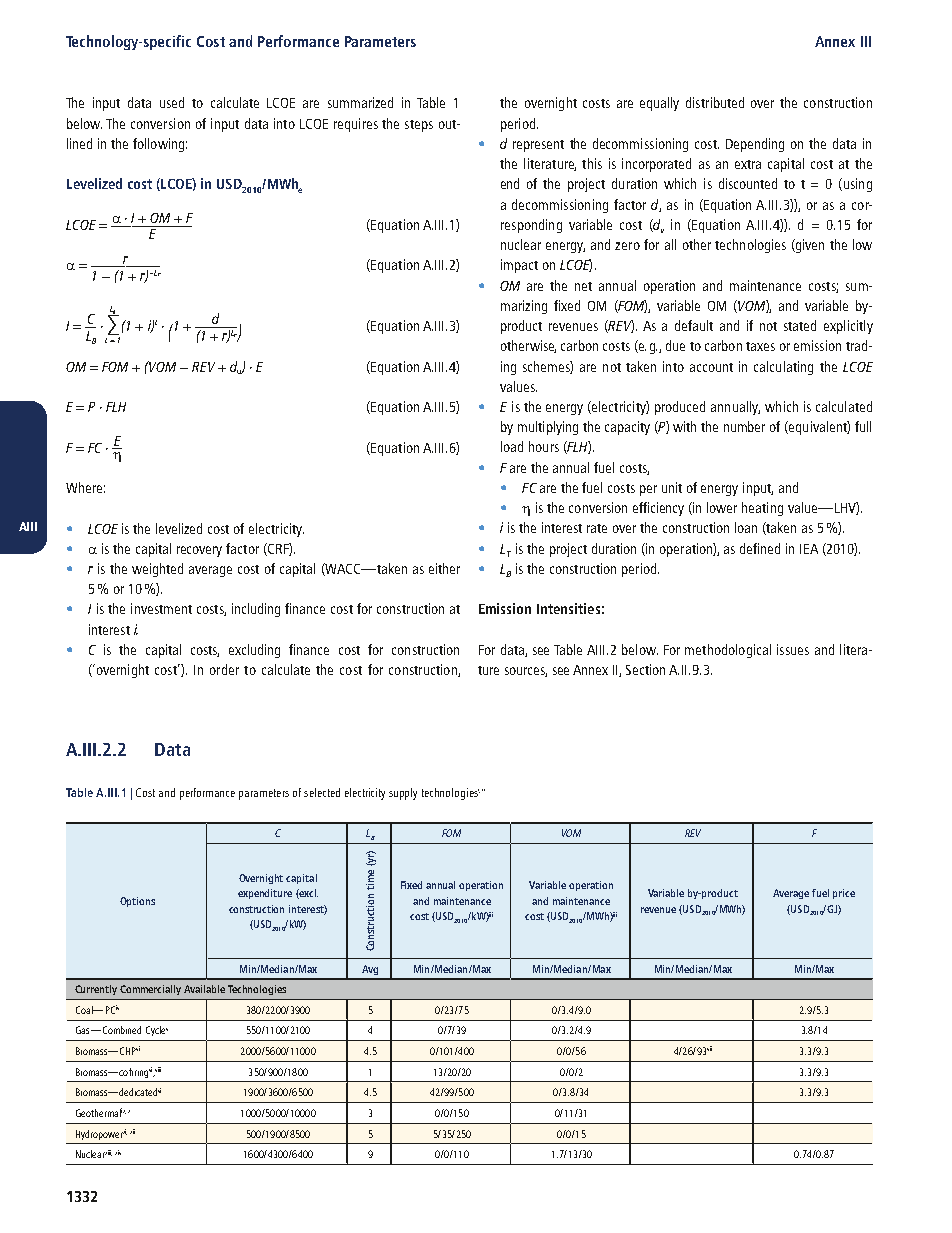 The width and height of the document is (952, 1233). I want to click on represent, so click(538, 146).
